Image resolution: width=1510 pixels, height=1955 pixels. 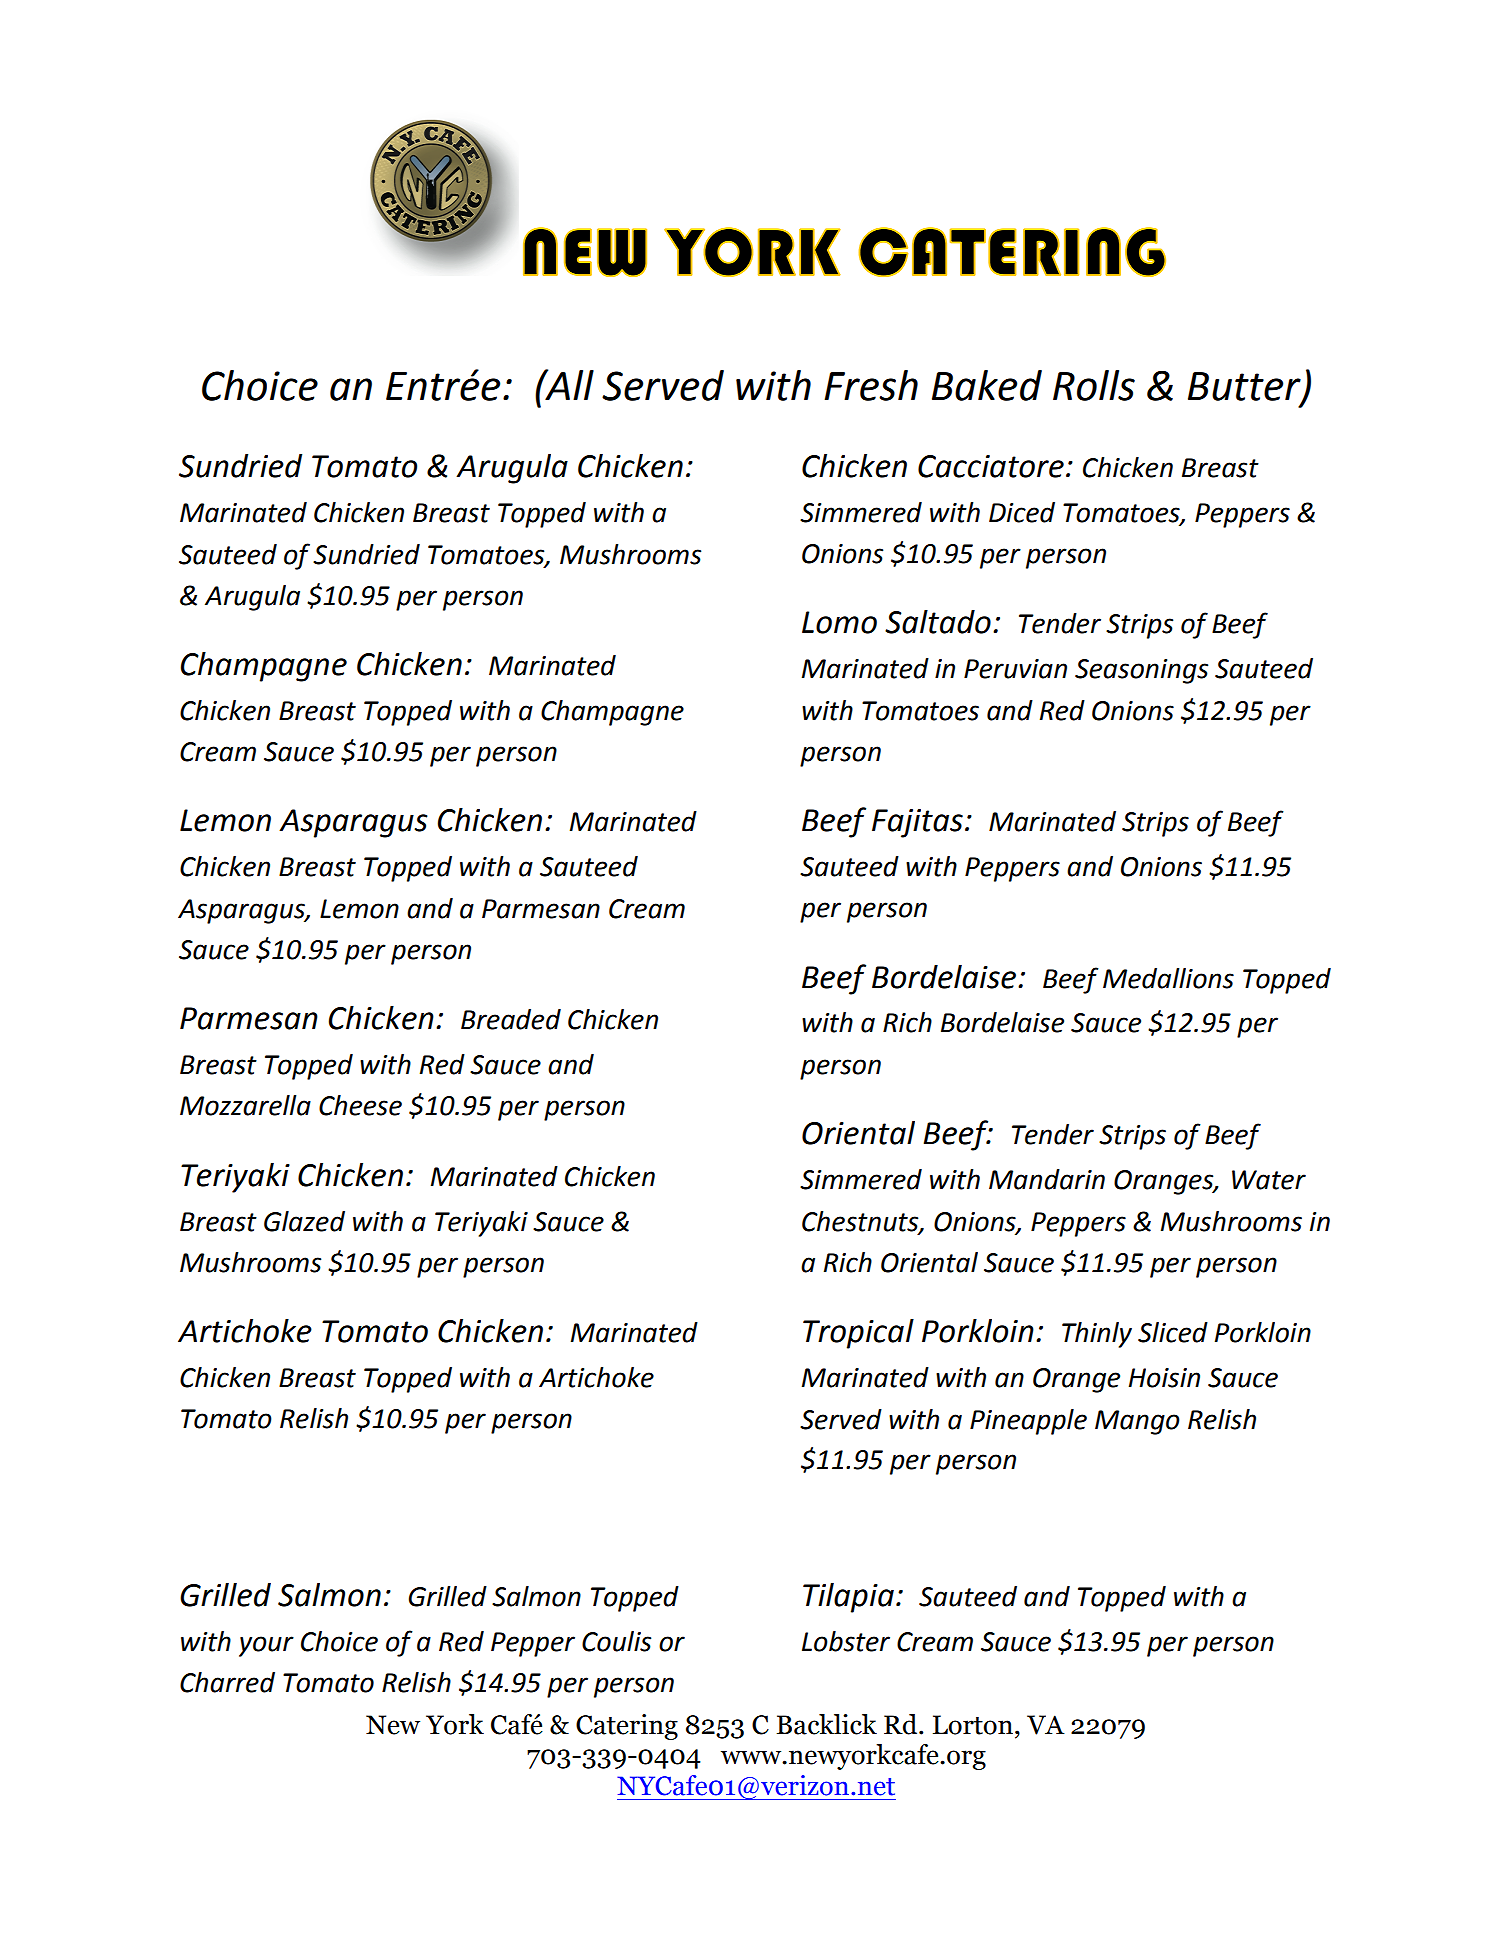 What do you see at coordinates (511, 1019) in the screenshot?
I see `Breaded` at bounding box center [511, 1019].
